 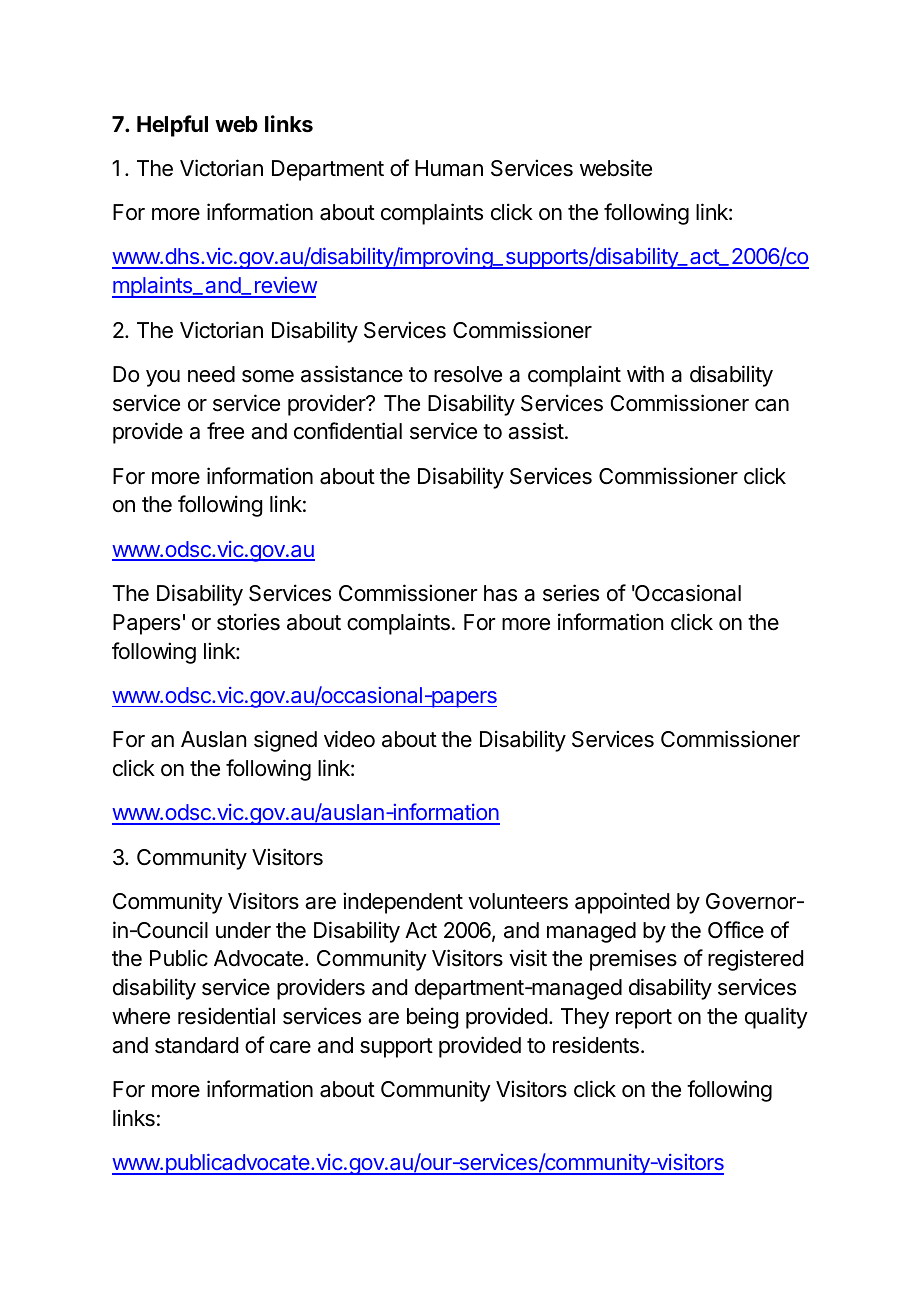 What do you see at coordinates (285, 741) in the screenshot?
I see `signed` at bounding box center [285, 741].
